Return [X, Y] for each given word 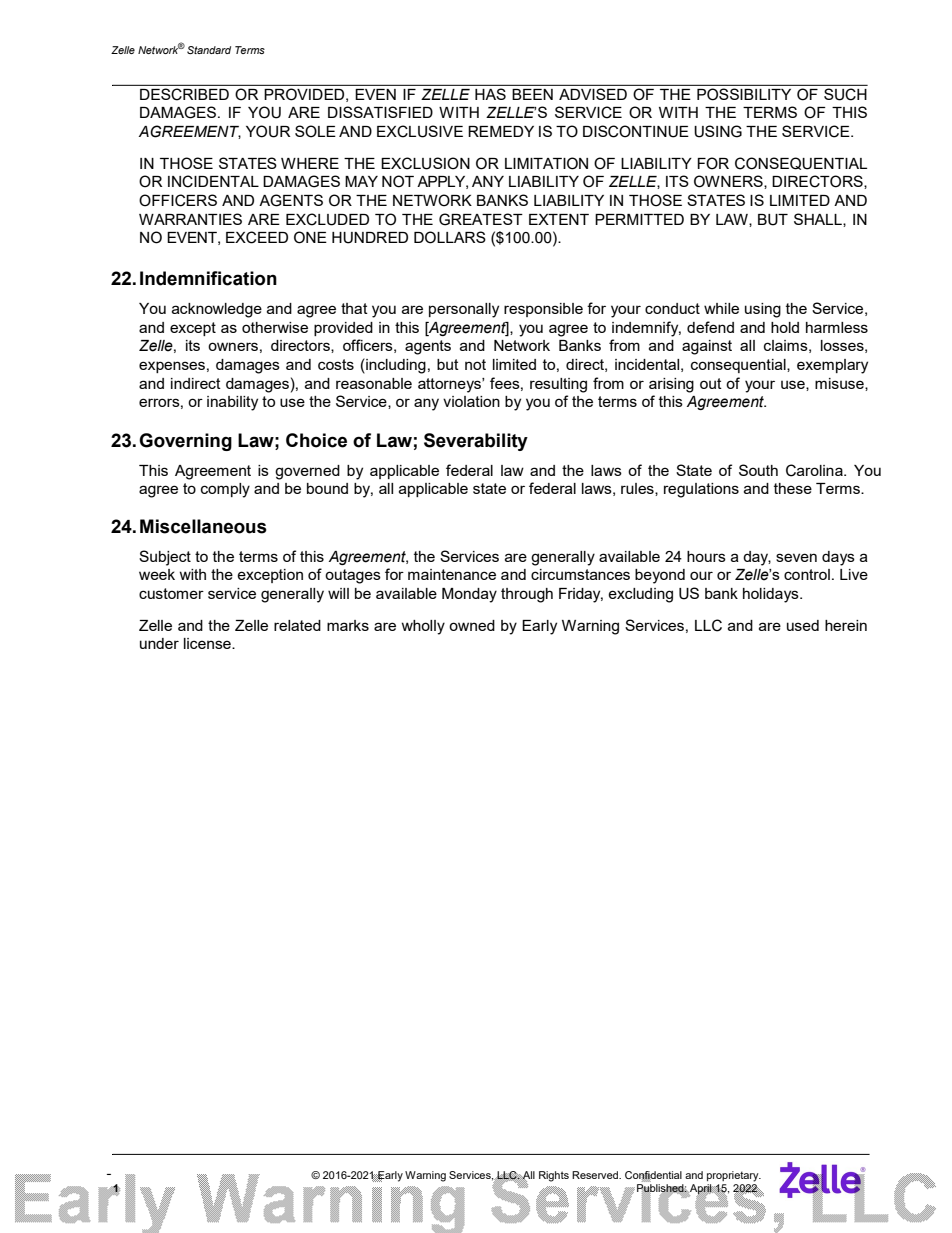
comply [225, 490]
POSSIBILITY [744, 94]
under [159, 643]
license [208, 643]
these [793, 488]
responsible [543, 310]
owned [472, 625]
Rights [554, 1176]
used [803, 625]
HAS [490, 94]
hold [785, 327]
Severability [476, 442]
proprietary [734, 1176]
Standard [209, 50]
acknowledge [217, 310]
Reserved [596, 1175]
